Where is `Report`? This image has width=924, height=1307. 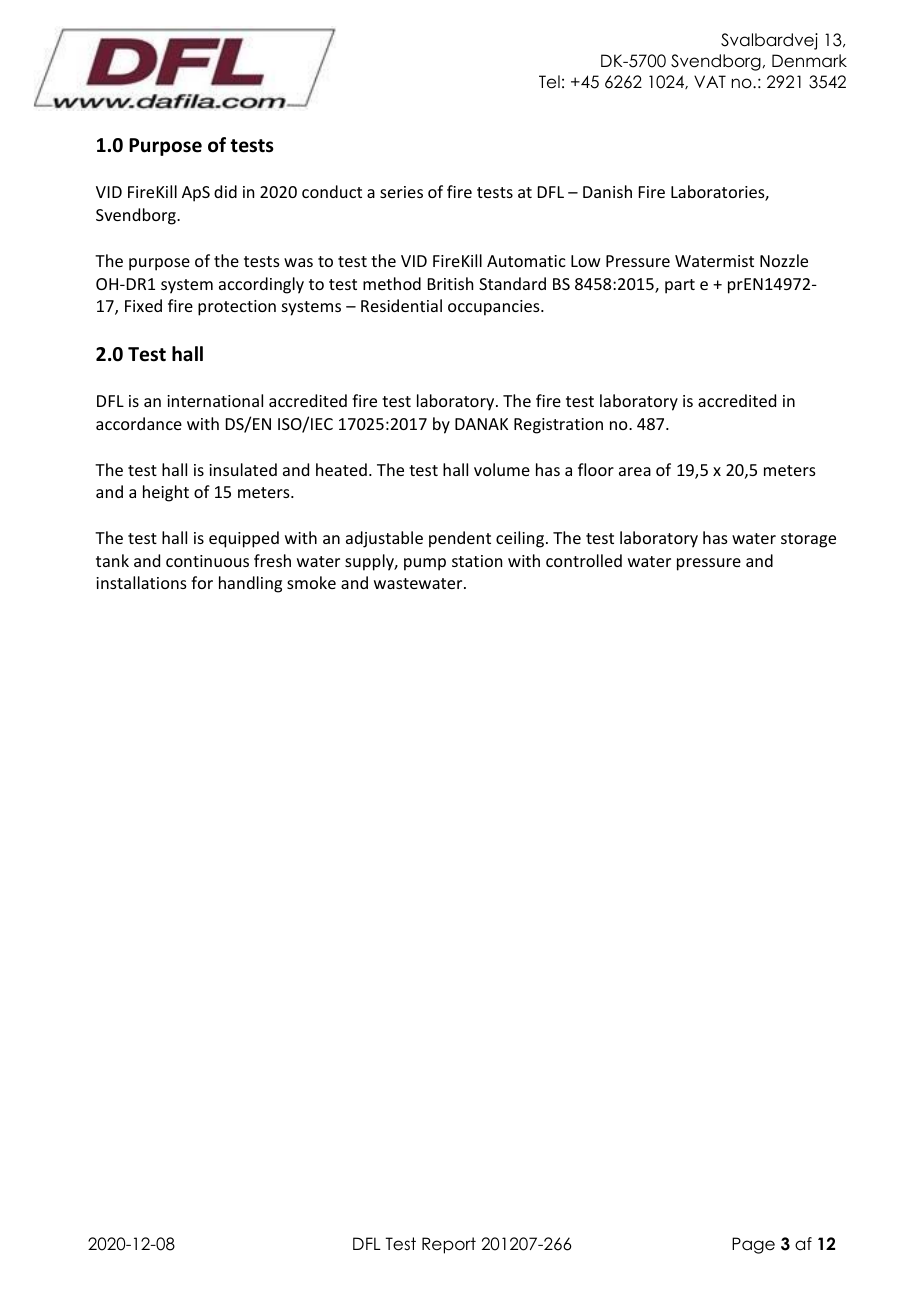
Report is located at coordinates (449, 1245).
